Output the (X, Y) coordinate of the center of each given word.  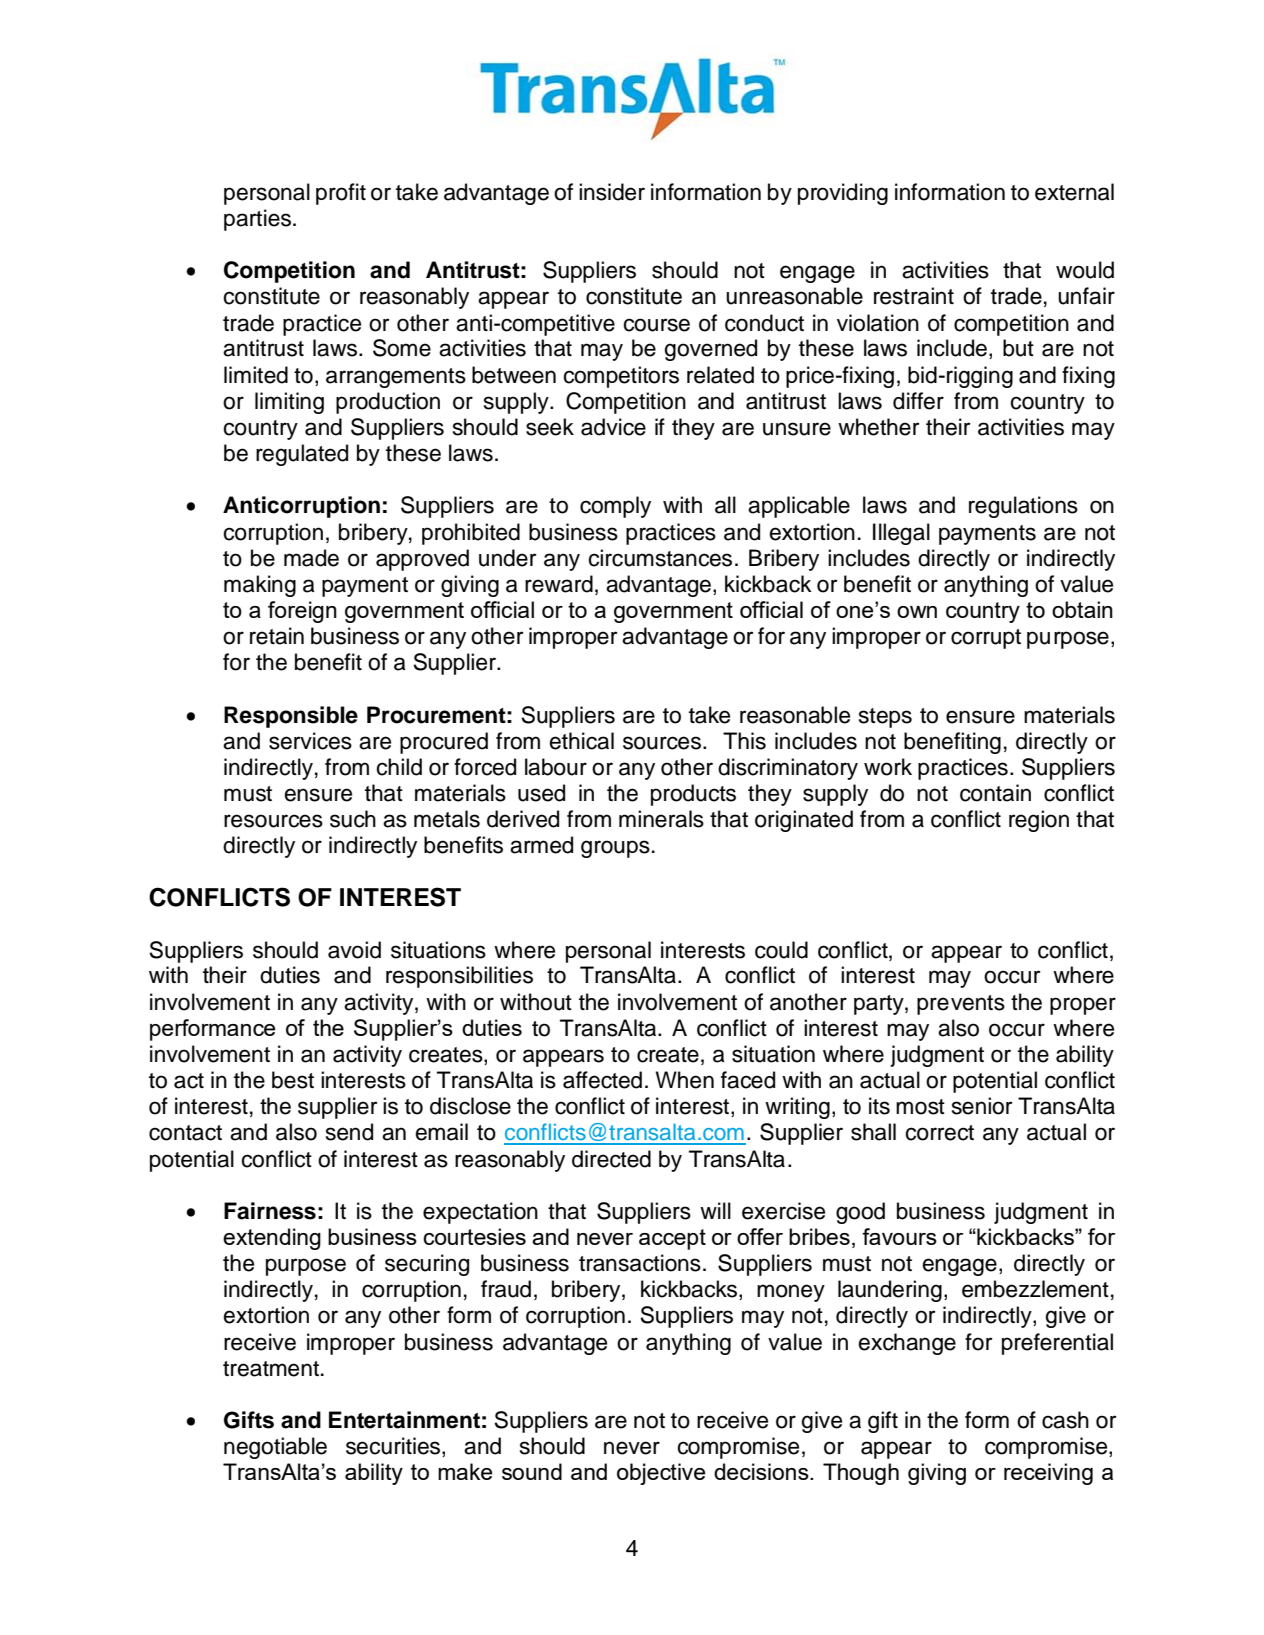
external (1074, 192)
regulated (302, 455)
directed (611, 1159)
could (781, 950)
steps (885, 718)
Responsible (291, 717)
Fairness (270, 1211)
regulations (1023, 507)
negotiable (275, 1448)
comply (615, 507)
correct (939, 1133)
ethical (581, 741)
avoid (354, 950)
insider (612, 192)
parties (259, 220)
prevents (961, 1005)
